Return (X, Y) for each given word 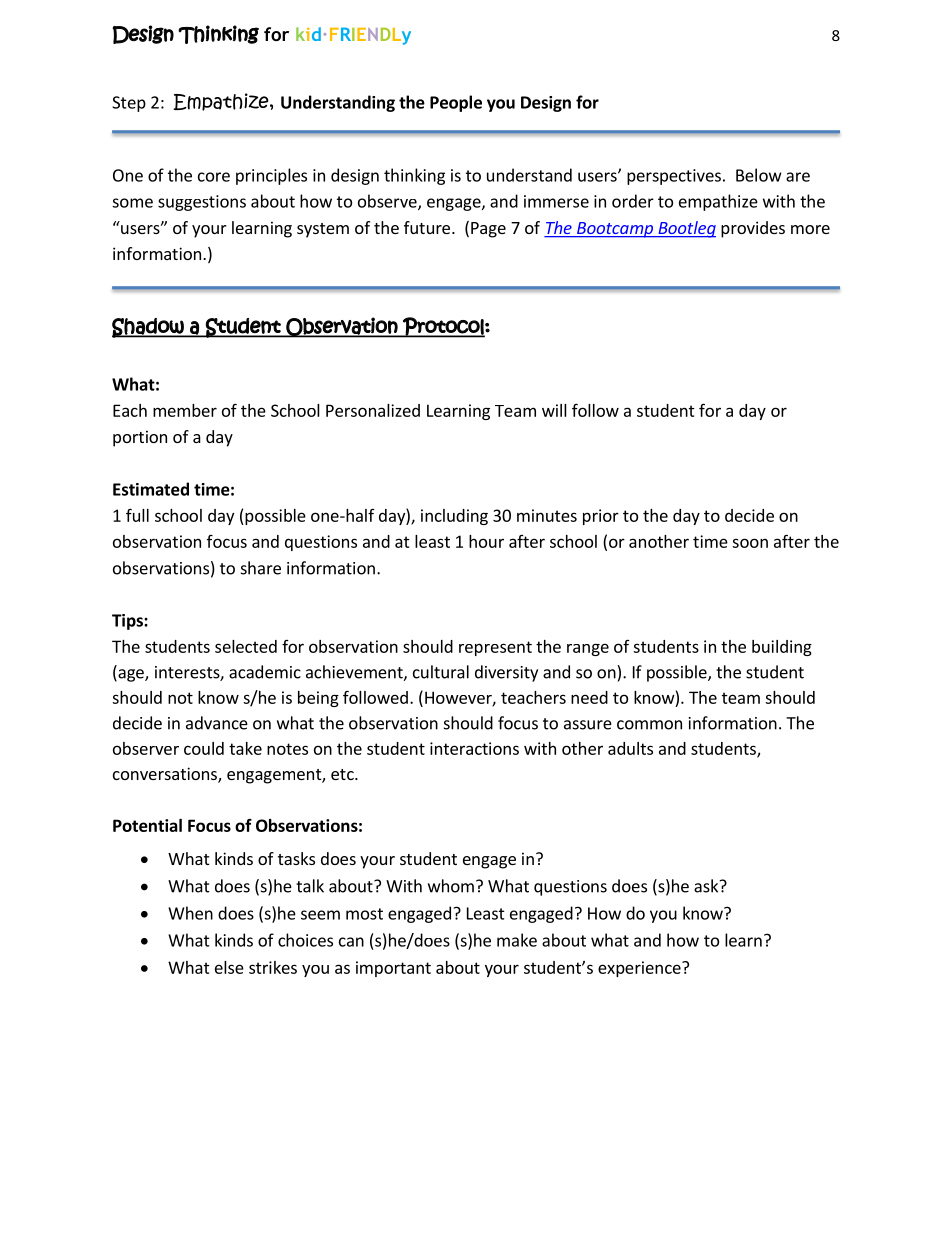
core (214, 177)
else (229, 967)
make (517, 940)
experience (640, 969)
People (456, 103)
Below (759, 175)
